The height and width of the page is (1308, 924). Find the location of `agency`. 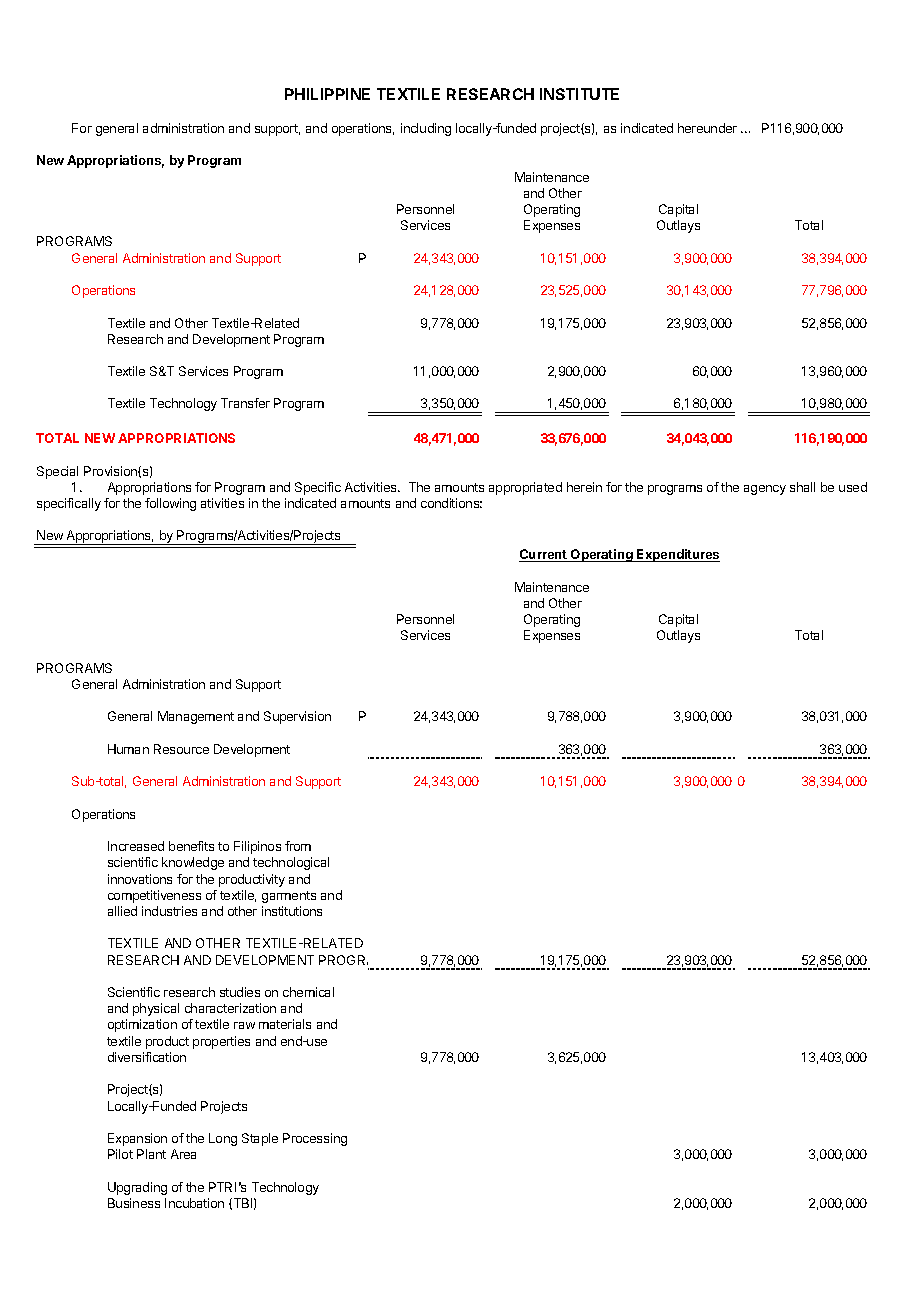

agency is located at coordinates (765, 490).
